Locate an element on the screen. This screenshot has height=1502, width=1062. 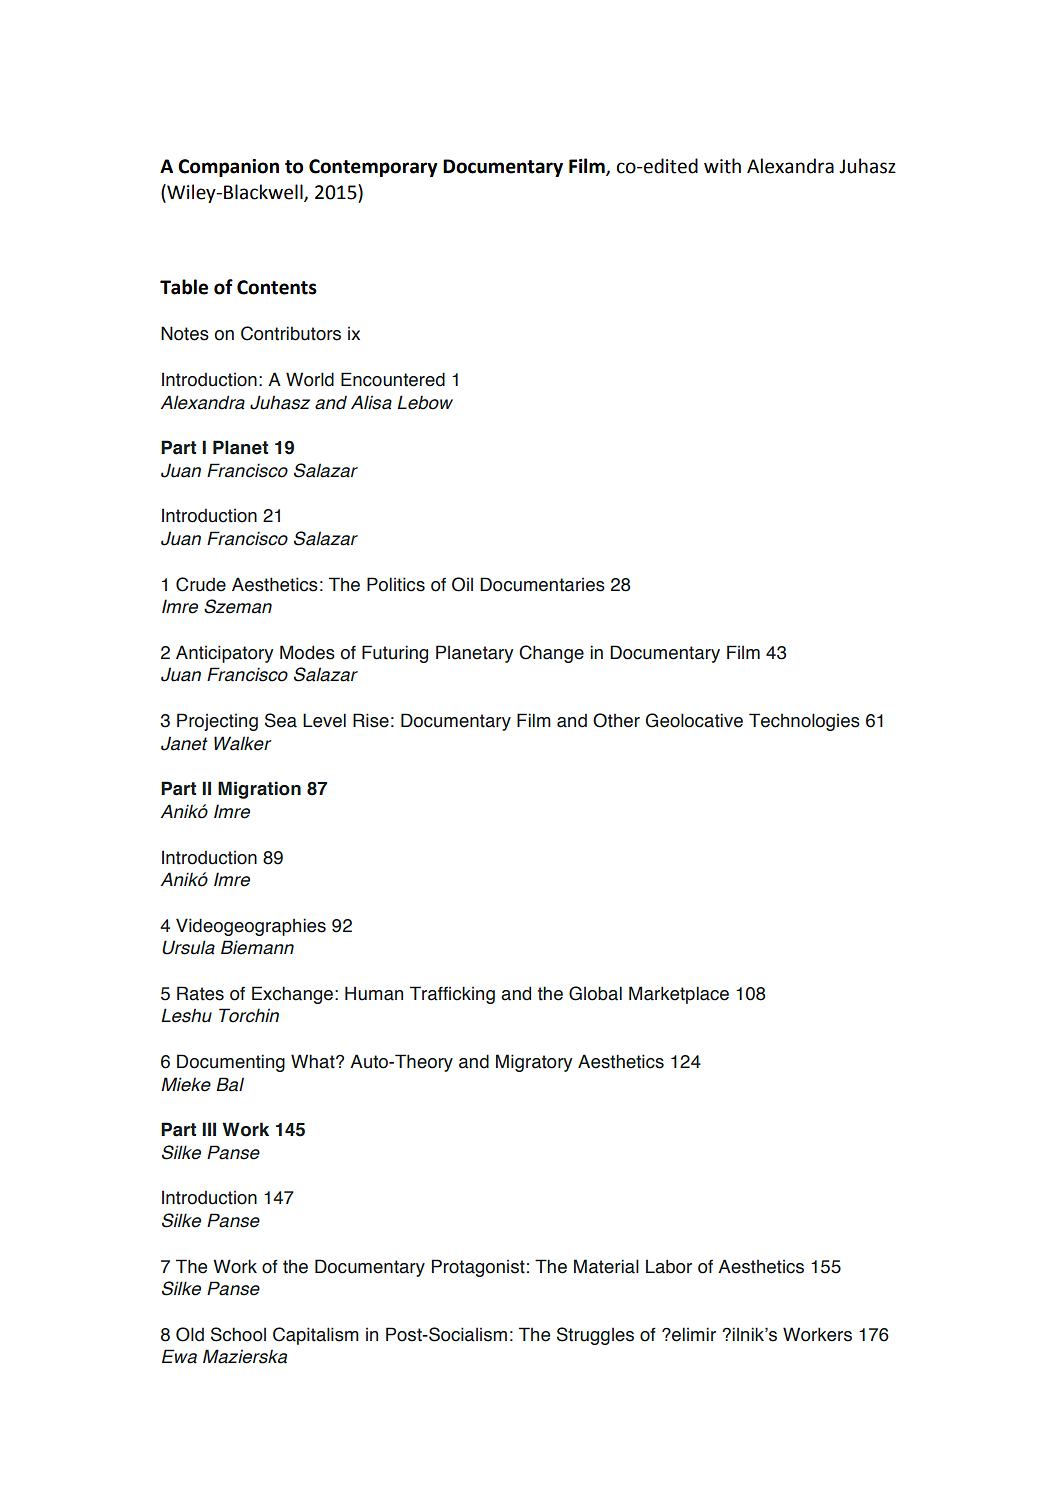
Encountered is located at coordinates (393, 379).
